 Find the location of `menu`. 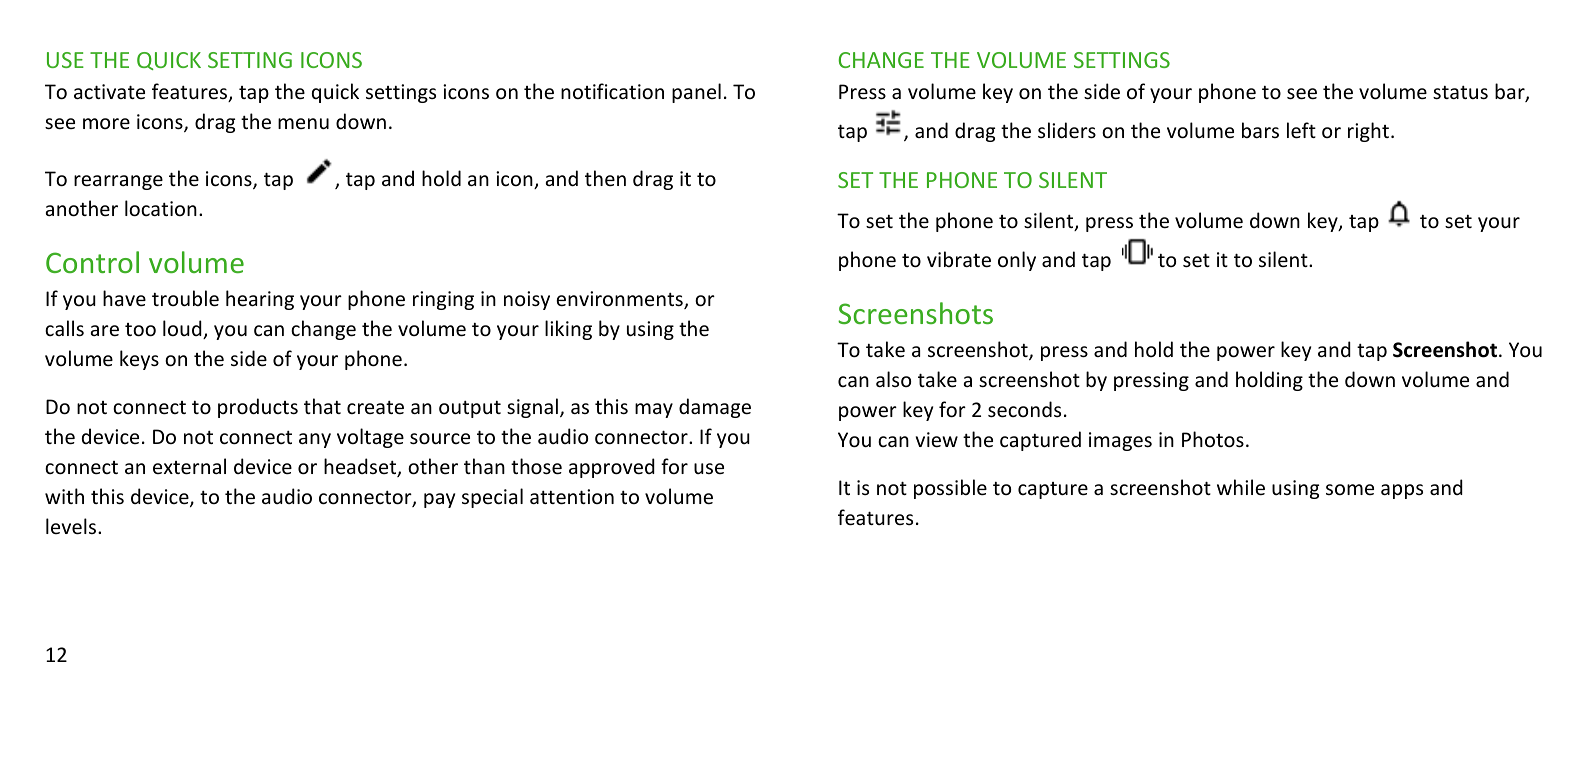

menu is located at coordinates (303, 124).
